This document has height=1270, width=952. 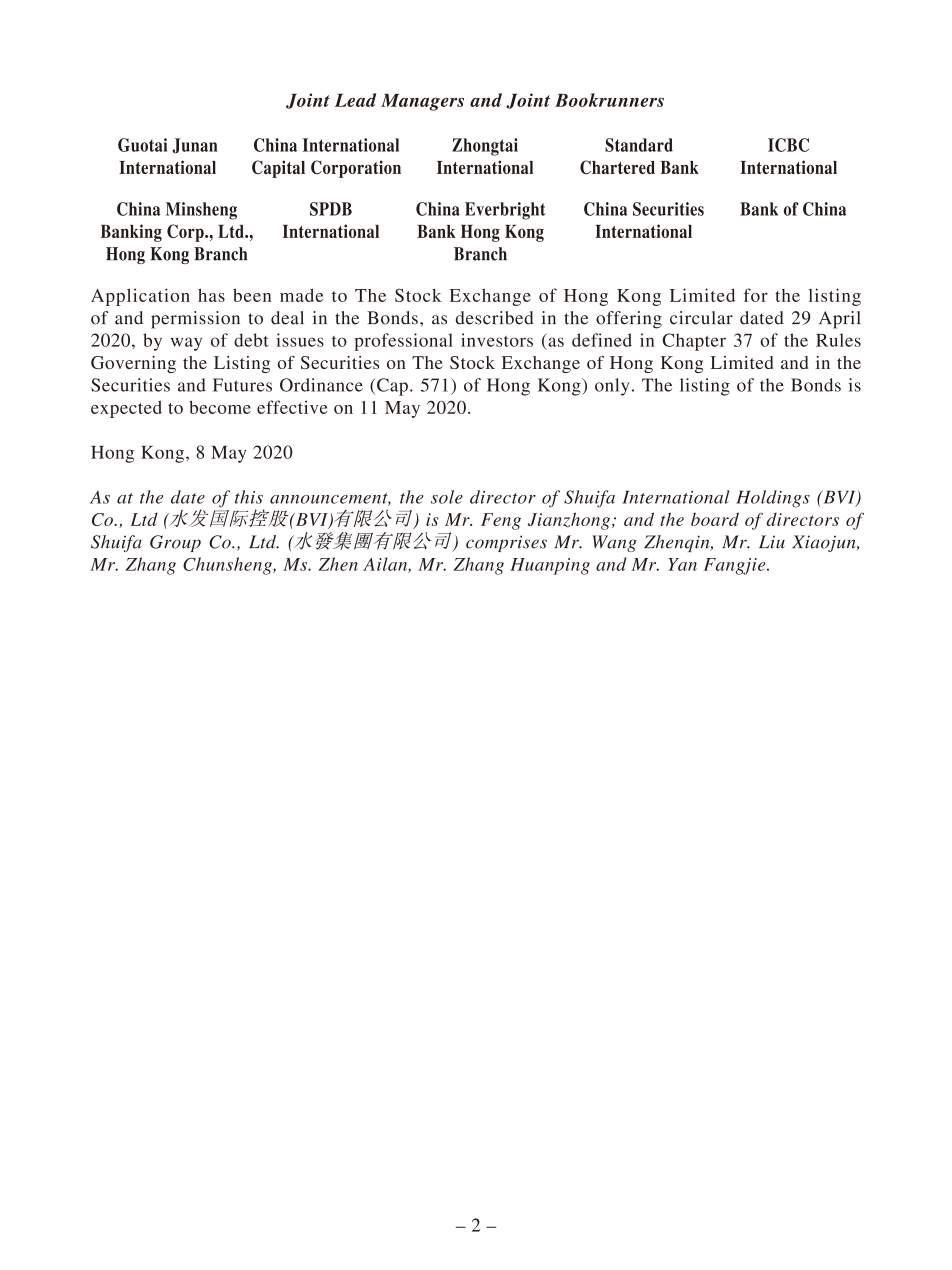 I want to click on become, so click(x=220, y=407).
